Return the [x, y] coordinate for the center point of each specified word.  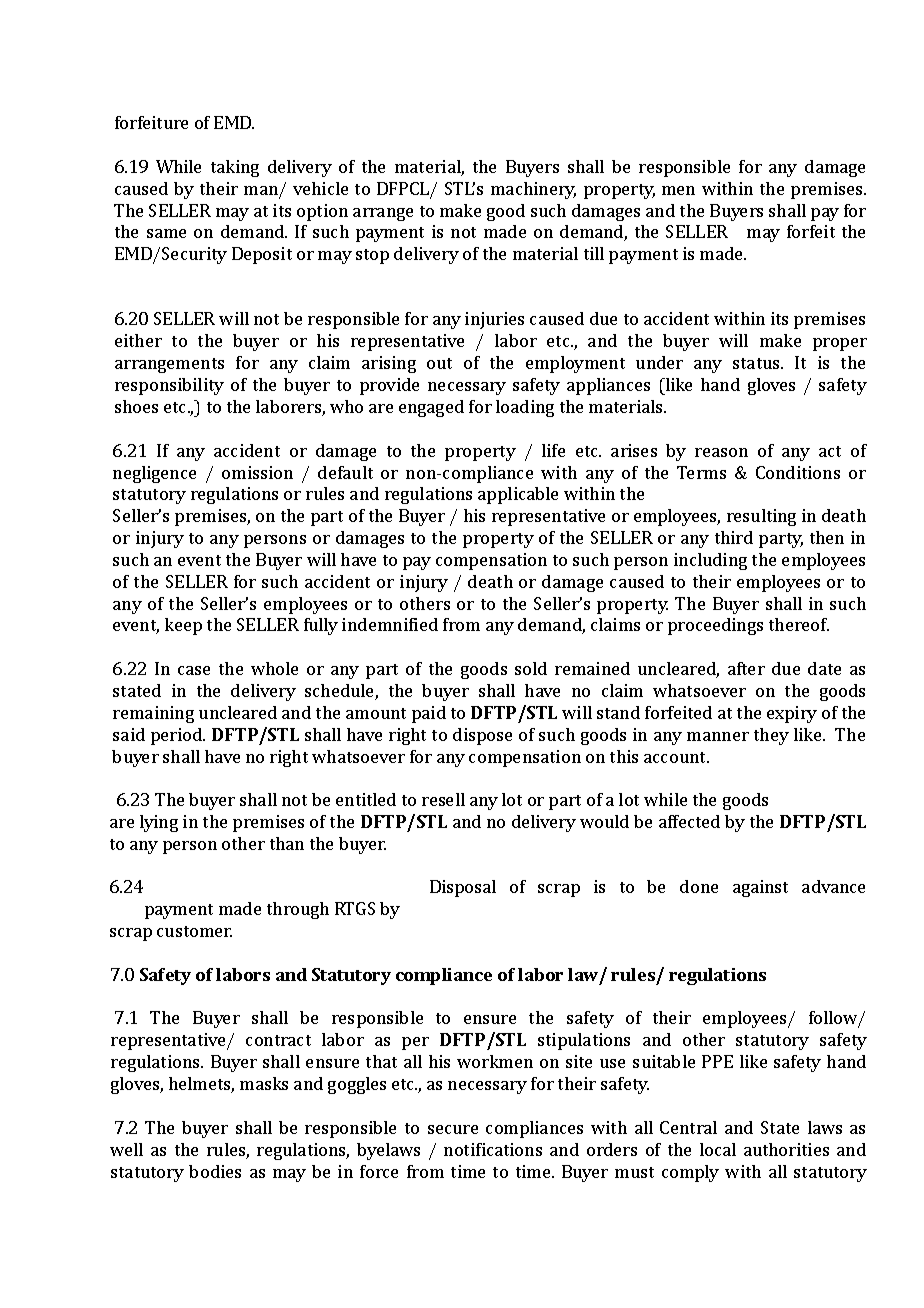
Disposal [463, 888]
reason [721, 452]
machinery [533, 190]
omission [257, 472]
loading [525, 408]
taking [235, 168]
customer [194, 931]
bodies [215, 1171]
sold [531, 668]
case [194, 670]
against [760, 888]
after [746, 668]
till [594, 253]
